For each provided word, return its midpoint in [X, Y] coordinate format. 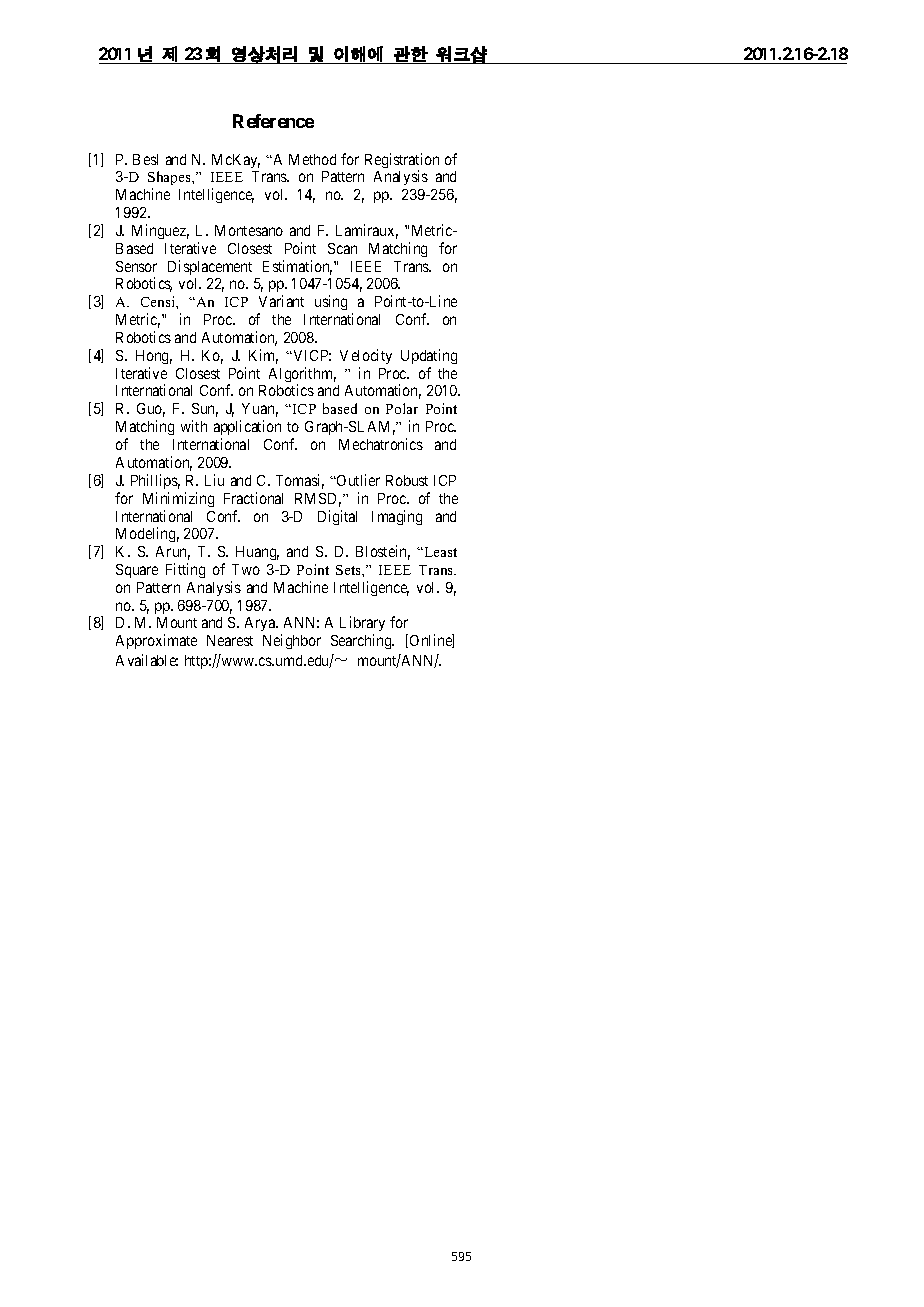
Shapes [170, 180]
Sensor [136, 266]
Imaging [397, 517]
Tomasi [300, 481]
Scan [342, 248]
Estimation [297, 267]
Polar [402, 408]
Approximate [156, 641]
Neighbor [292, 641]
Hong [154, 357]
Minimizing [178, 499]
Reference [273, 121]
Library [362, 625]
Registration [402, 162]
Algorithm [302, 376]
